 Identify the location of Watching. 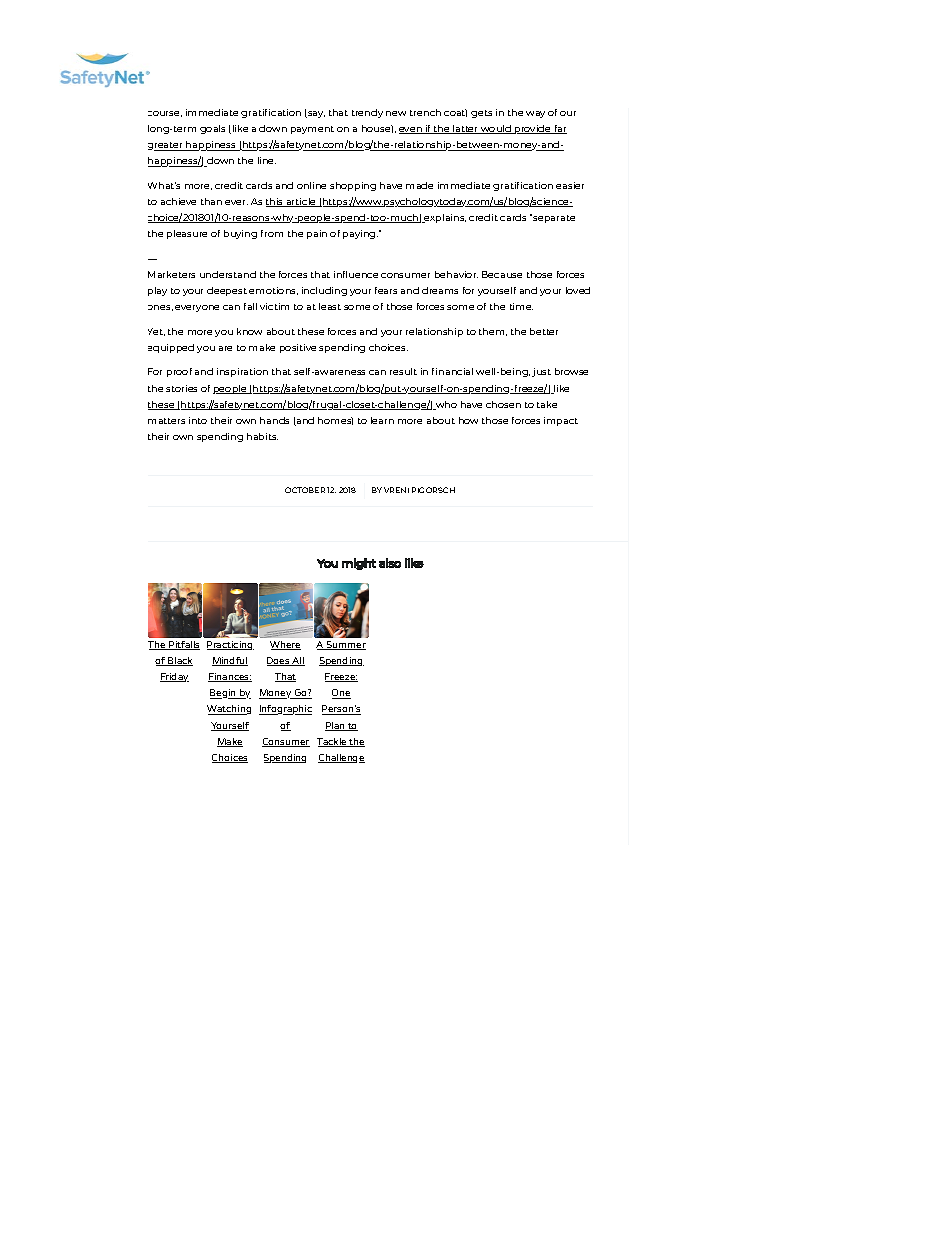
(229, 710).
